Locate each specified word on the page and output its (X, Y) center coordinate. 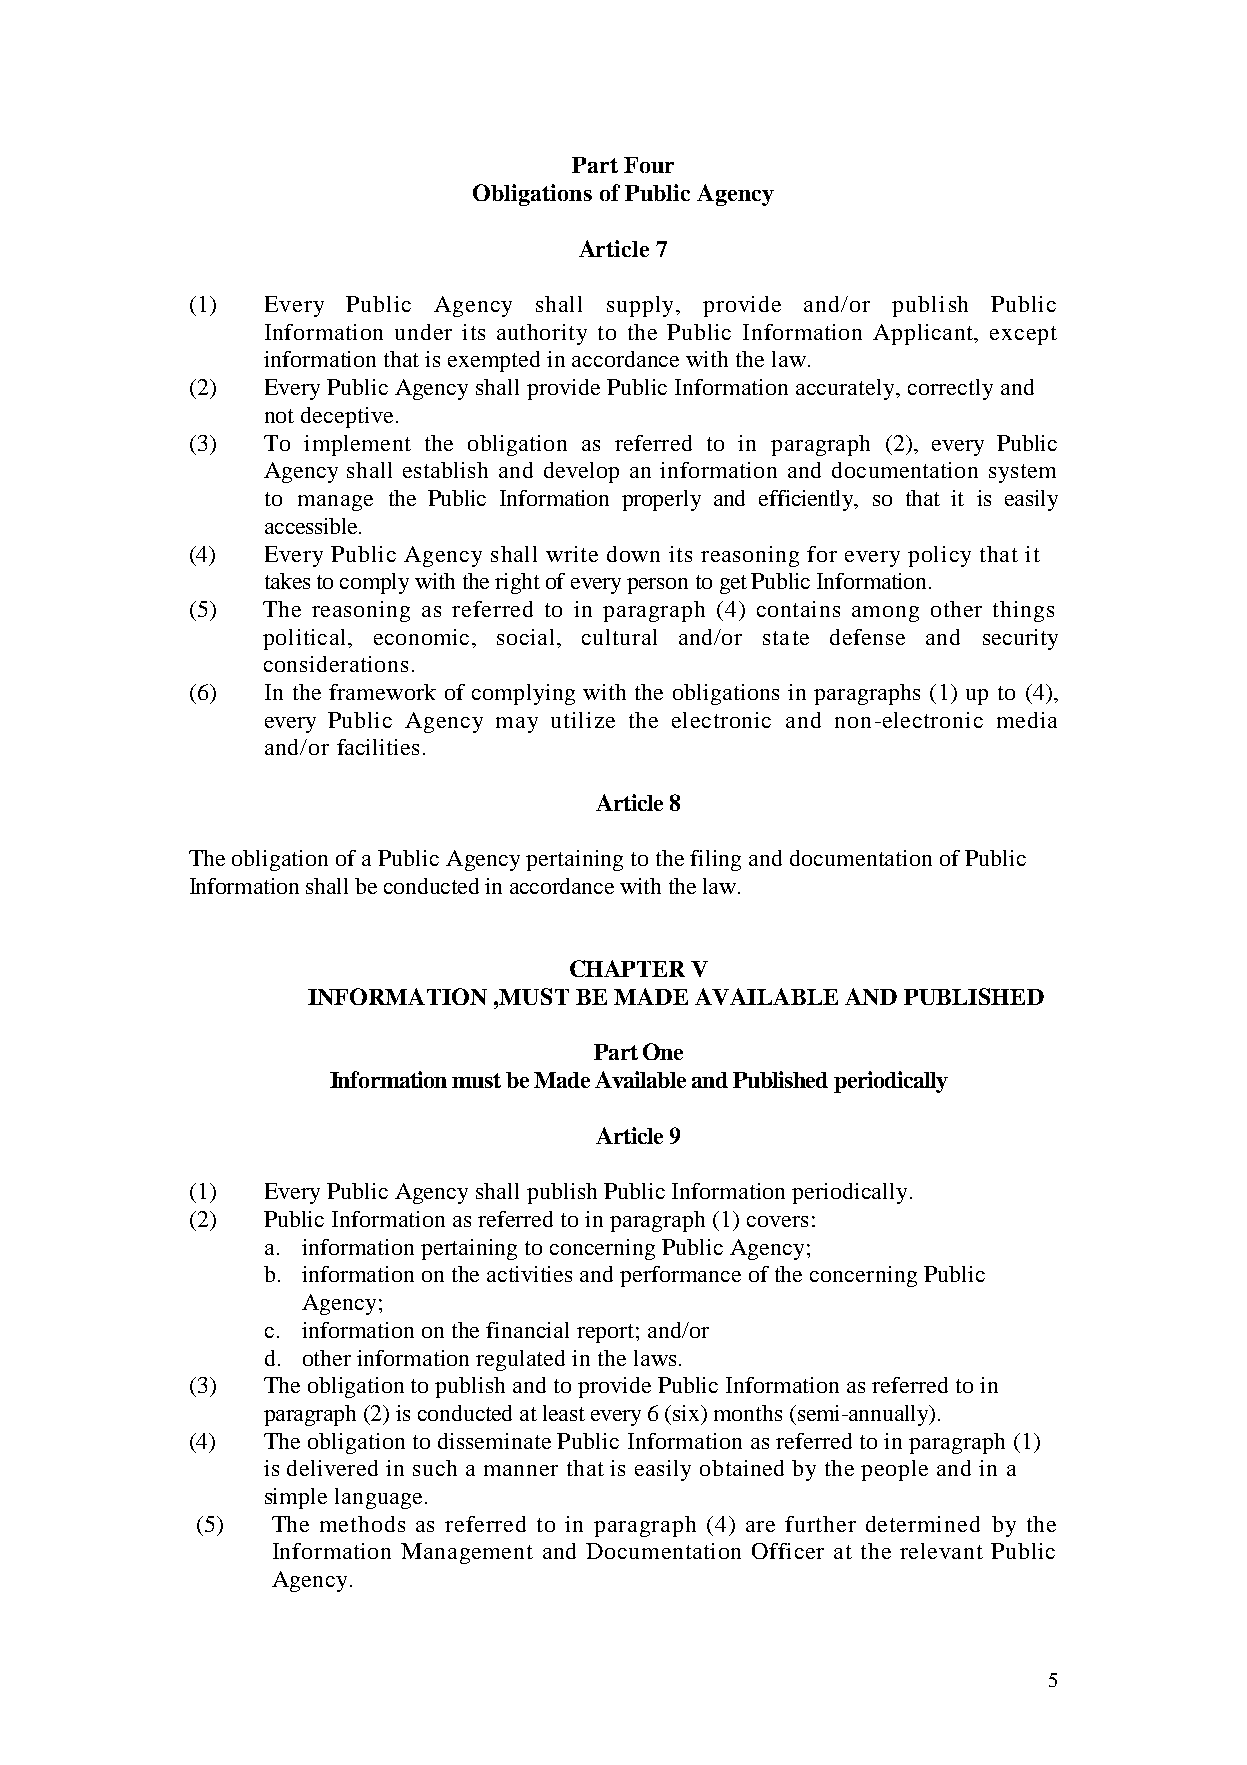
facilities (378, 747)
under (423, 332)
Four (649, 165)
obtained (742, 1468)
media (1027, 720)
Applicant (924, 334)
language (378, 1498)
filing (715, 860)
